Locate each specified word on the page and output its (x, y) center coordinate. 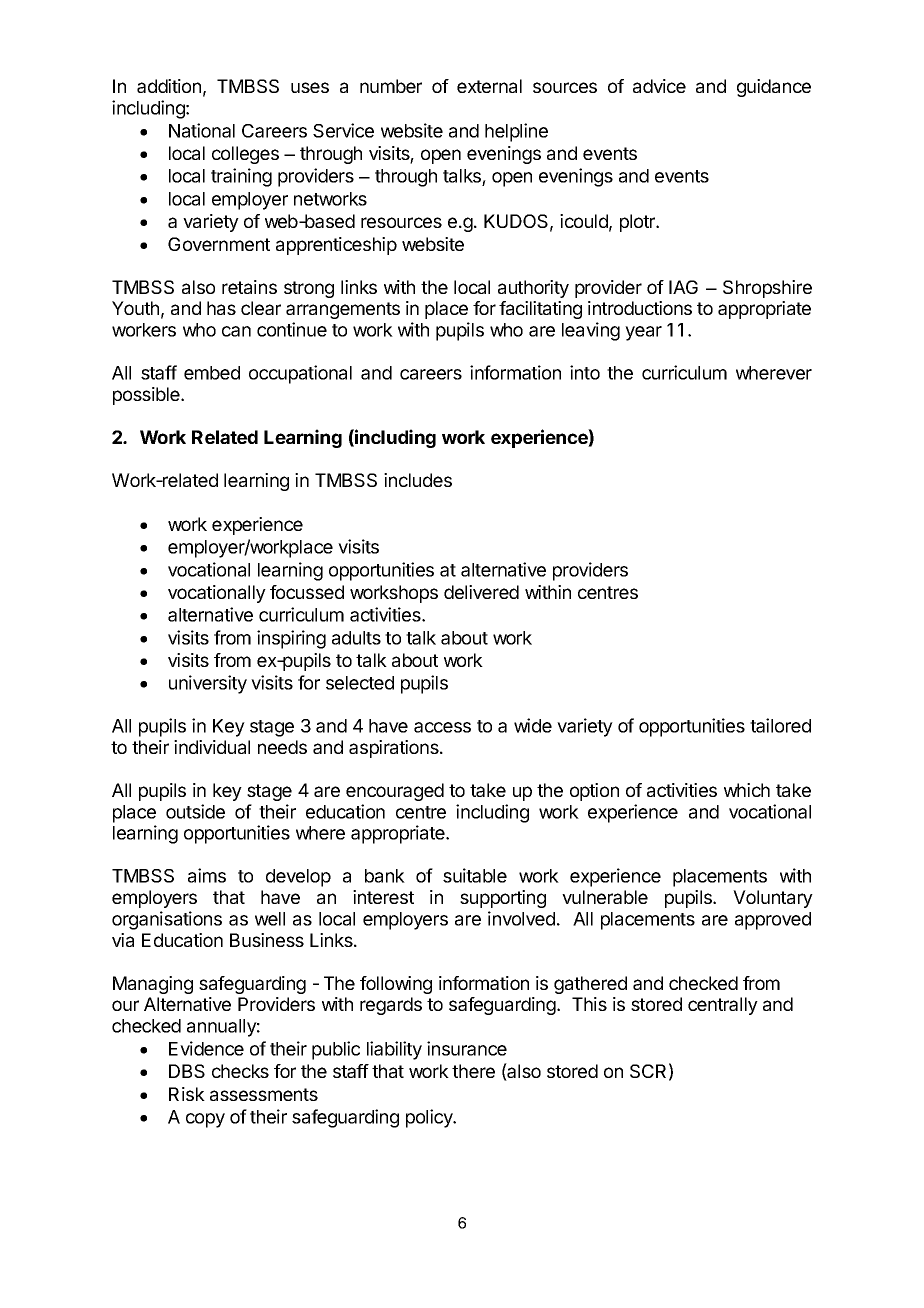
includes (418, 480)
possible (147, 396)
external (489, 86)
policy (430, 1118)
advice (659, 86)
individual (212, 747)
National (202, 130)
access (442, 727)
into (585, 372)
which (747, 790)
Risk (187, 1094)
